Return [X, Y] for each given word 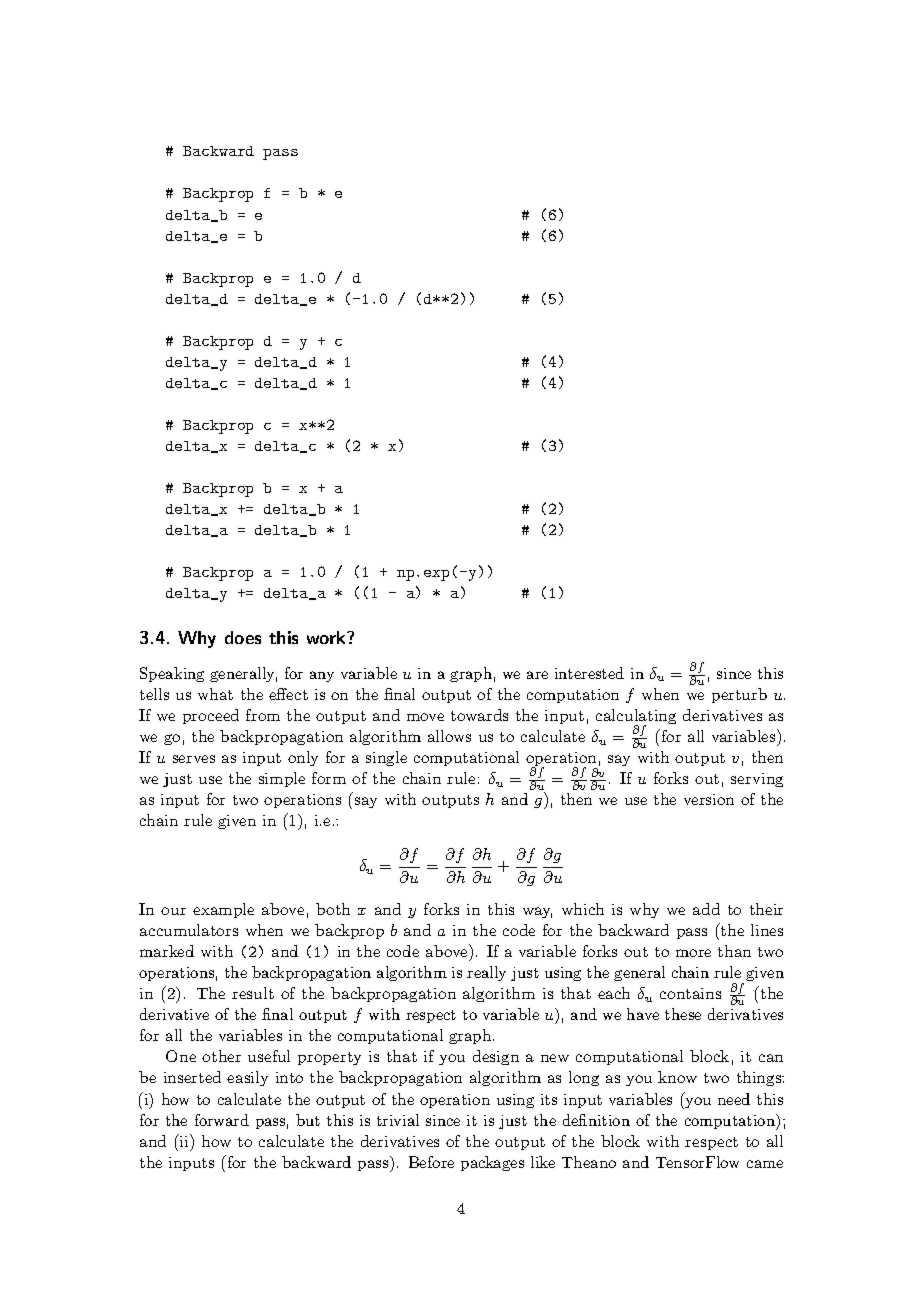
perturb [739, 695]
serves [194, 759]
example [223, 910]
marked [167, 951]
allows [449, 736]
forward [222, 1120]
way [537, 912]
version [709, 799]
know [677, 1077]
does [243, 637]
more [693, 953]
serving [757, 780]
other [221, 1056]
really [486, 973]
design [496, 1057]
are [537, 675]
